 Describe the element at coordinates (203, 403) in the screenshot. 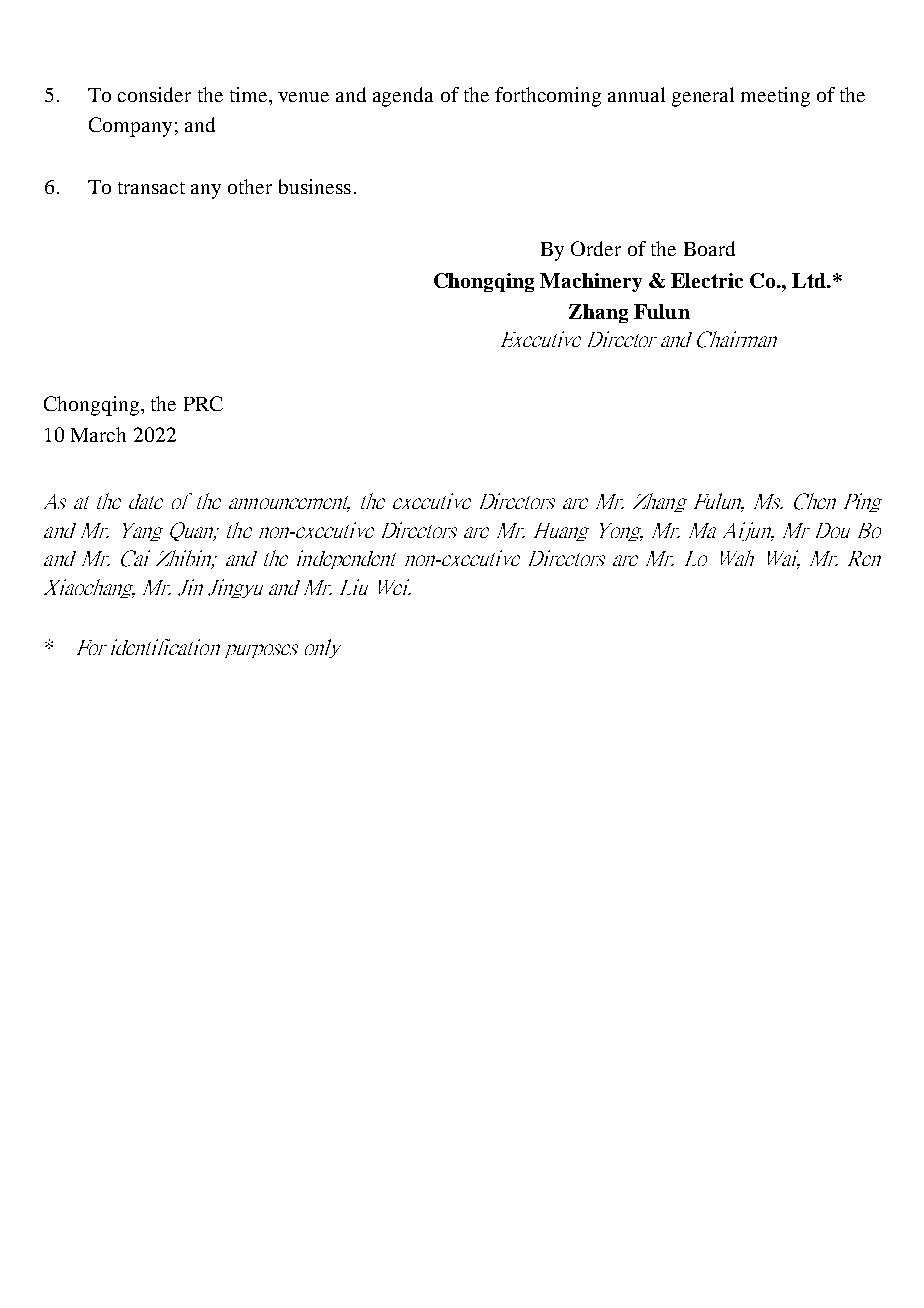

I see `PRC` at that location.
